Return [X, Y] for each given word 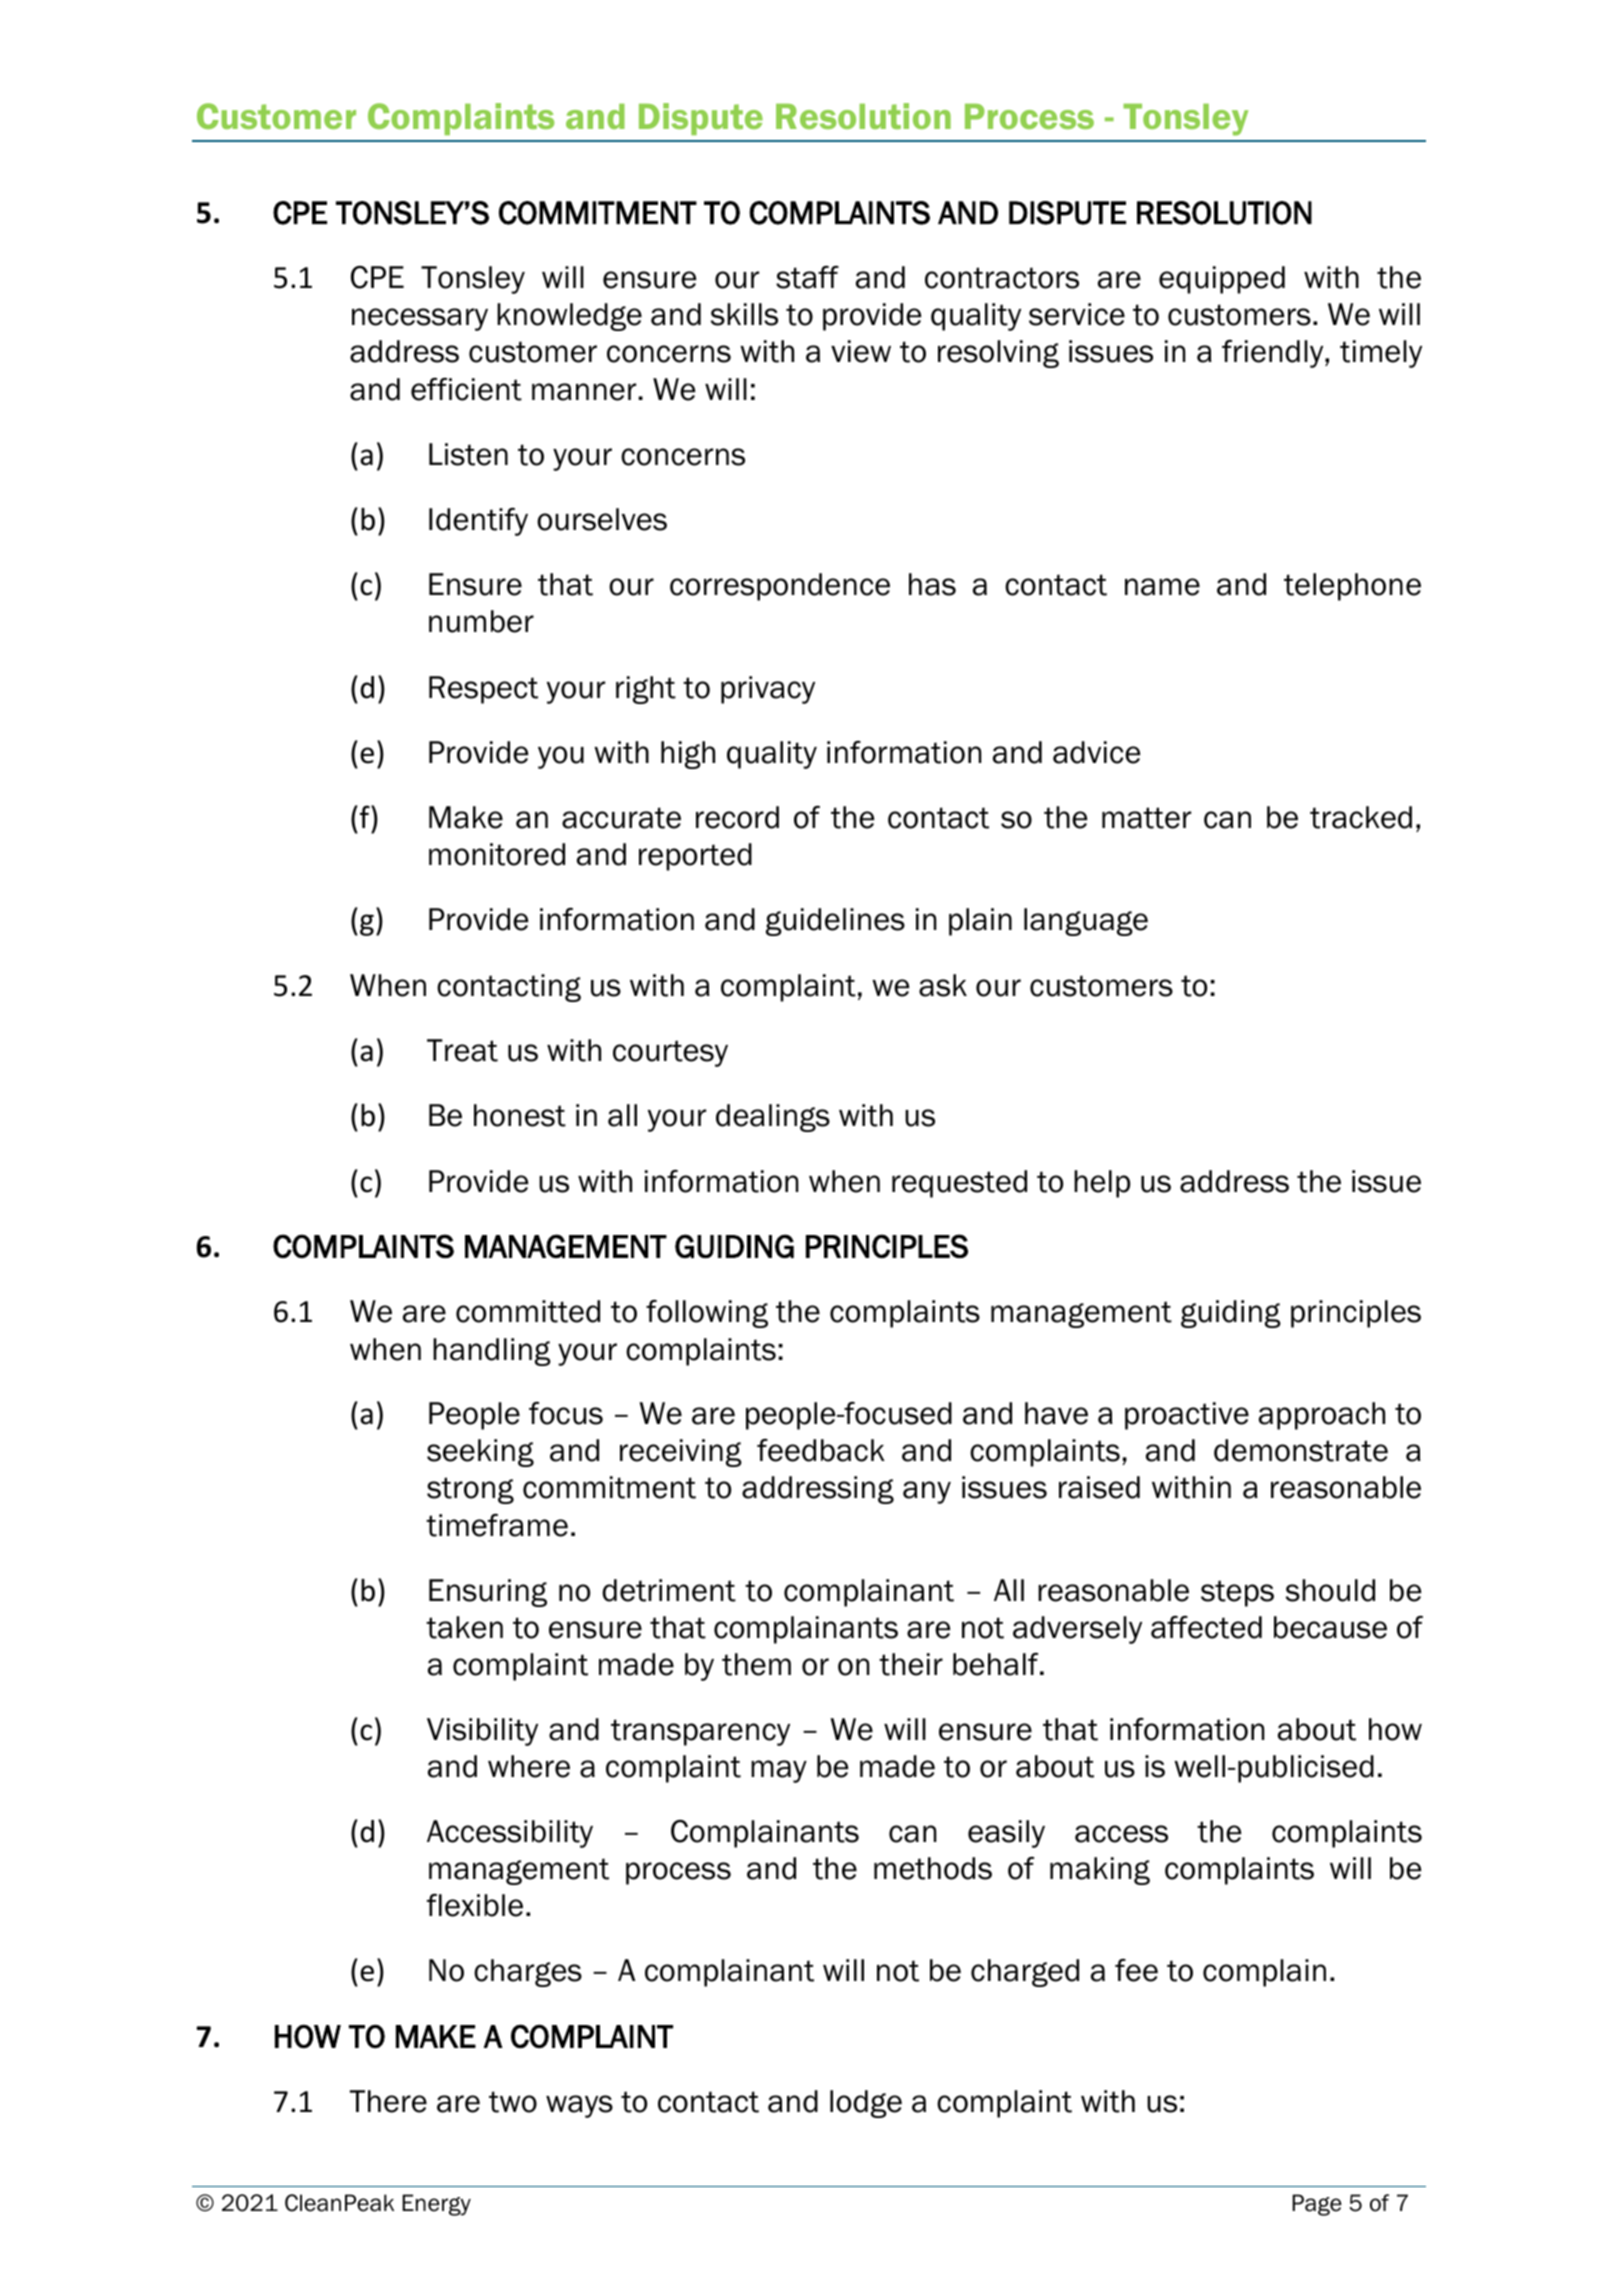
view [861, 351]
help [1102, 1184]
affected [1206, 1627]
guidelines [835, 922]
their [911, 1664]
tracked [1361, 817]
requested [959, 1184]
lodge [866, 2104]
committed [528, 1311]
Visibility [482, 1732]
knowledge [569, 317]
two [513, 2102]
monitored [497, 854]
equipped [1222, 280]
